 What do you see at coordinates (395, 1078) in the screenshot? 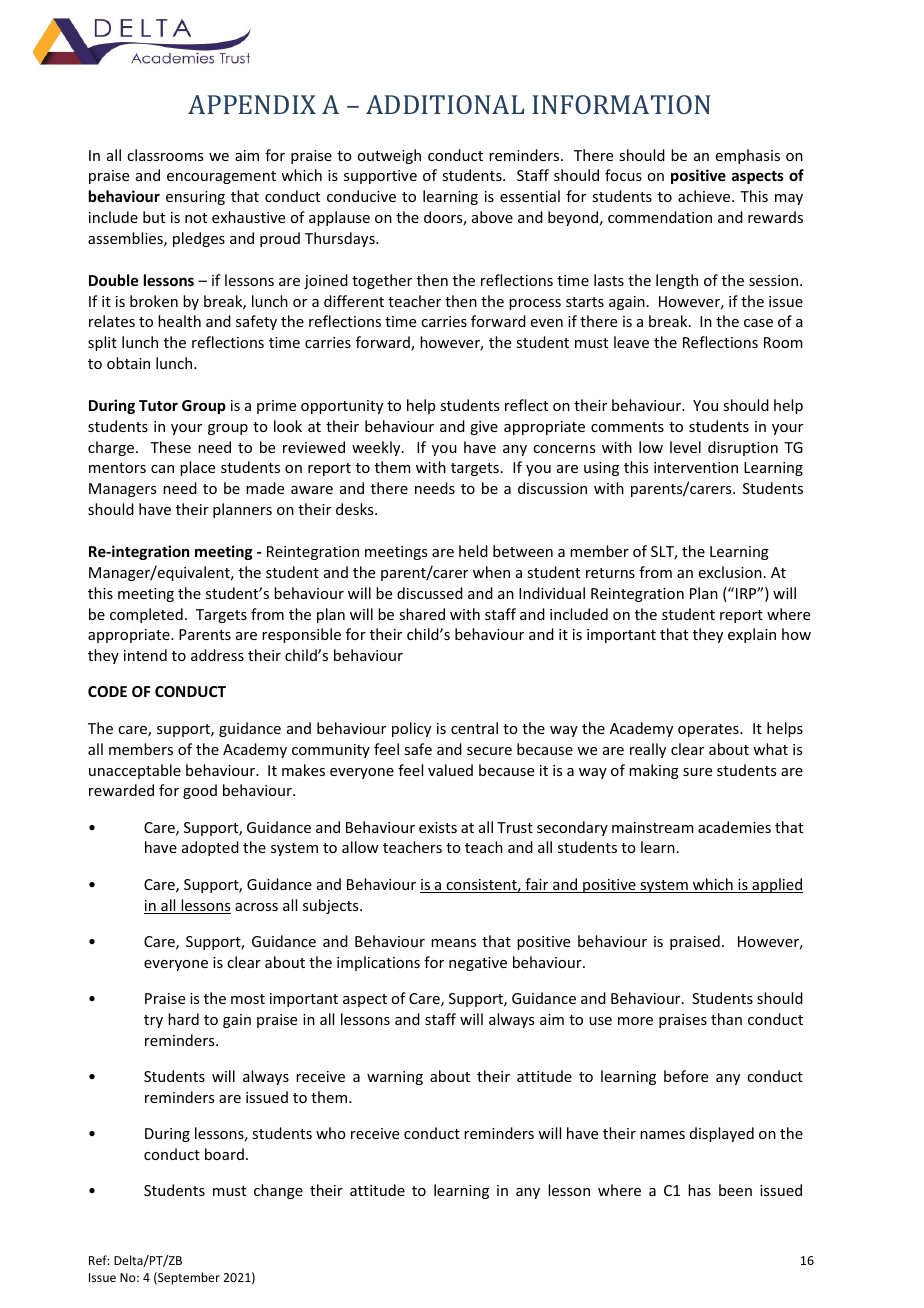
I see `warning` at bounding box center [395, 1078].
